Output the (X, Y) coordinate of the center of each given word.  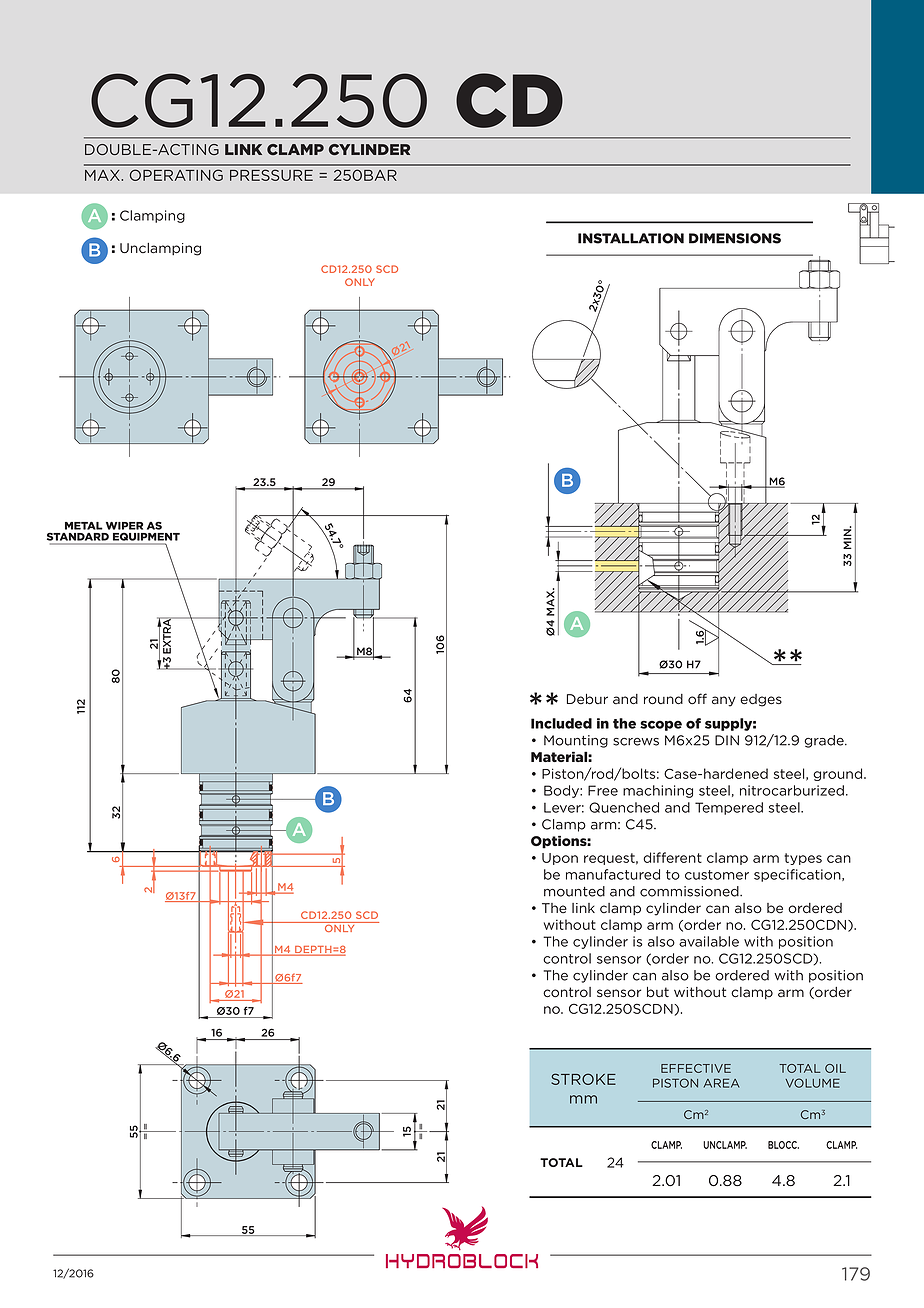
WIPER (124, 526)
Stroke (583, 1079)
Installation (631, 238)
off (697, 699)
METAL (84, 525)
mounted (574, 891)
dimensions (735, 238)
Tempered (729, 808)
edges (761, 700)
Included (561, 723)
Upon (560, 859)
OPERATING (176, 175)
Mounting (576, 741)
